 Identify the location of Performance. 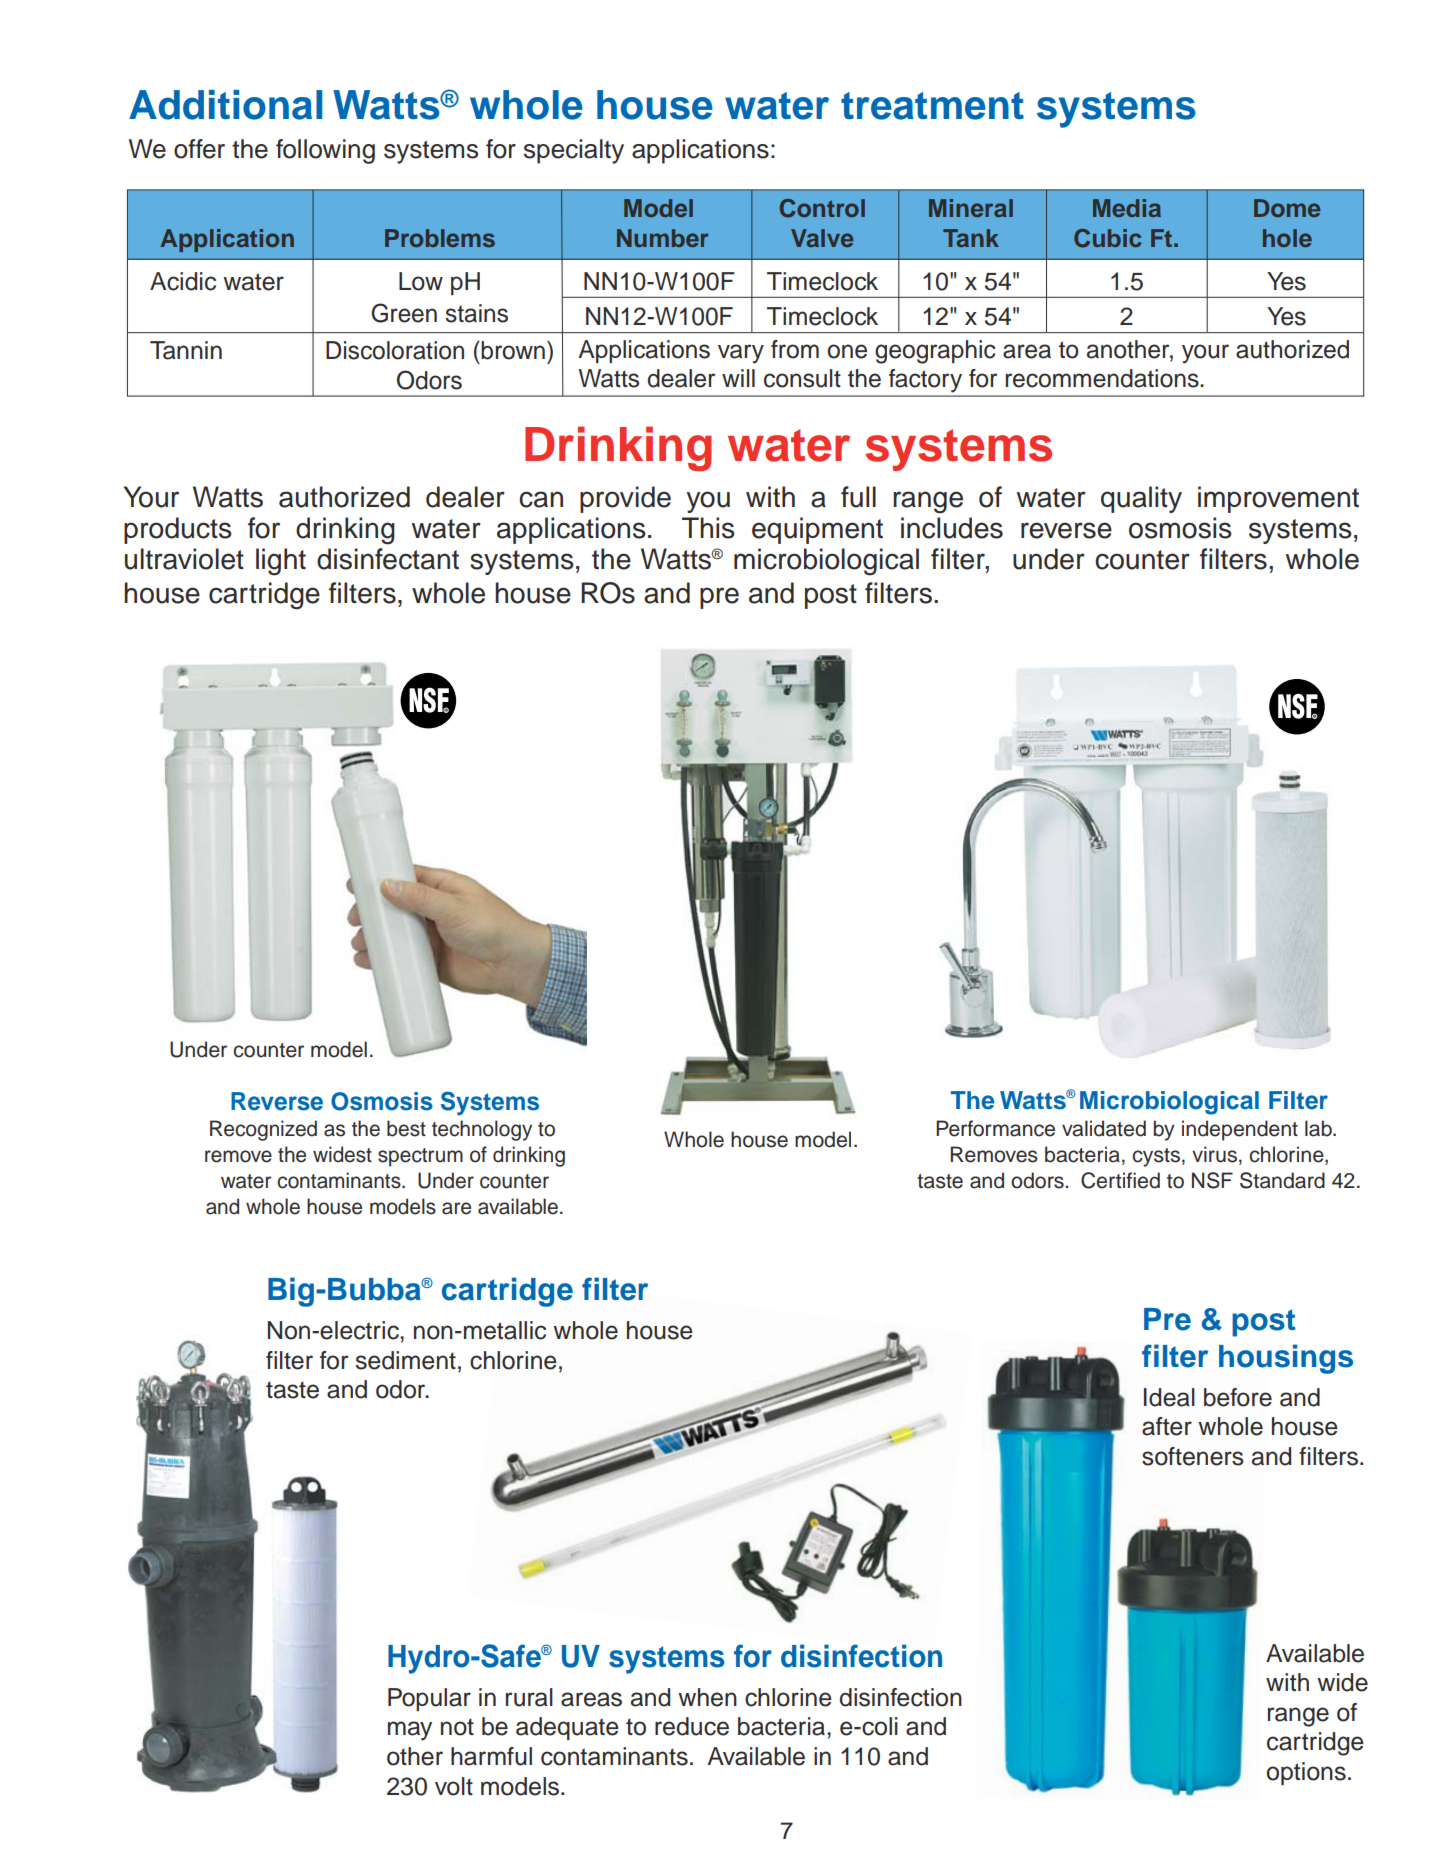
(995, 1128).
